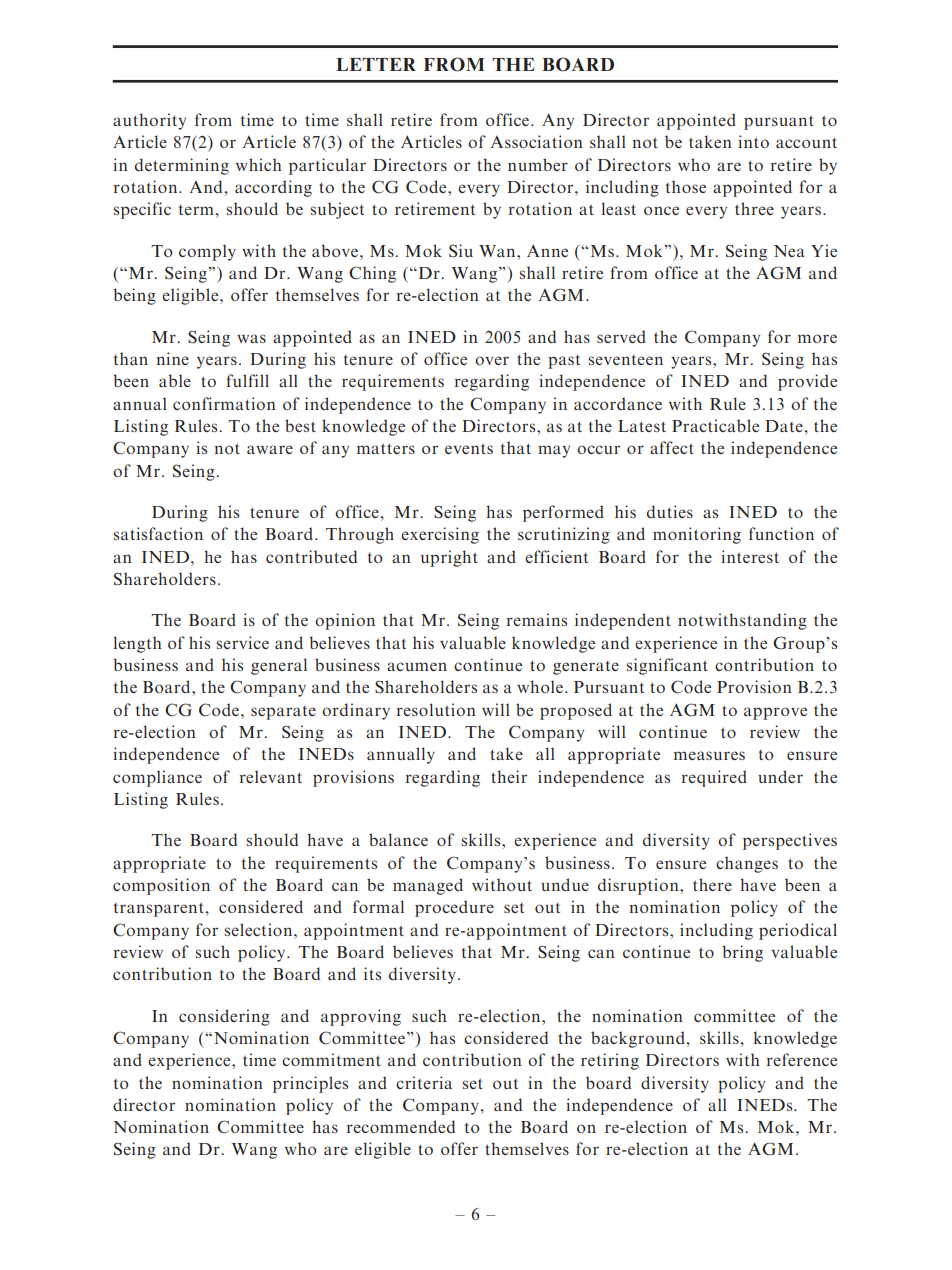 This screenshot has height=1270, width=952. I want to click on interest, so click(750, 556).
